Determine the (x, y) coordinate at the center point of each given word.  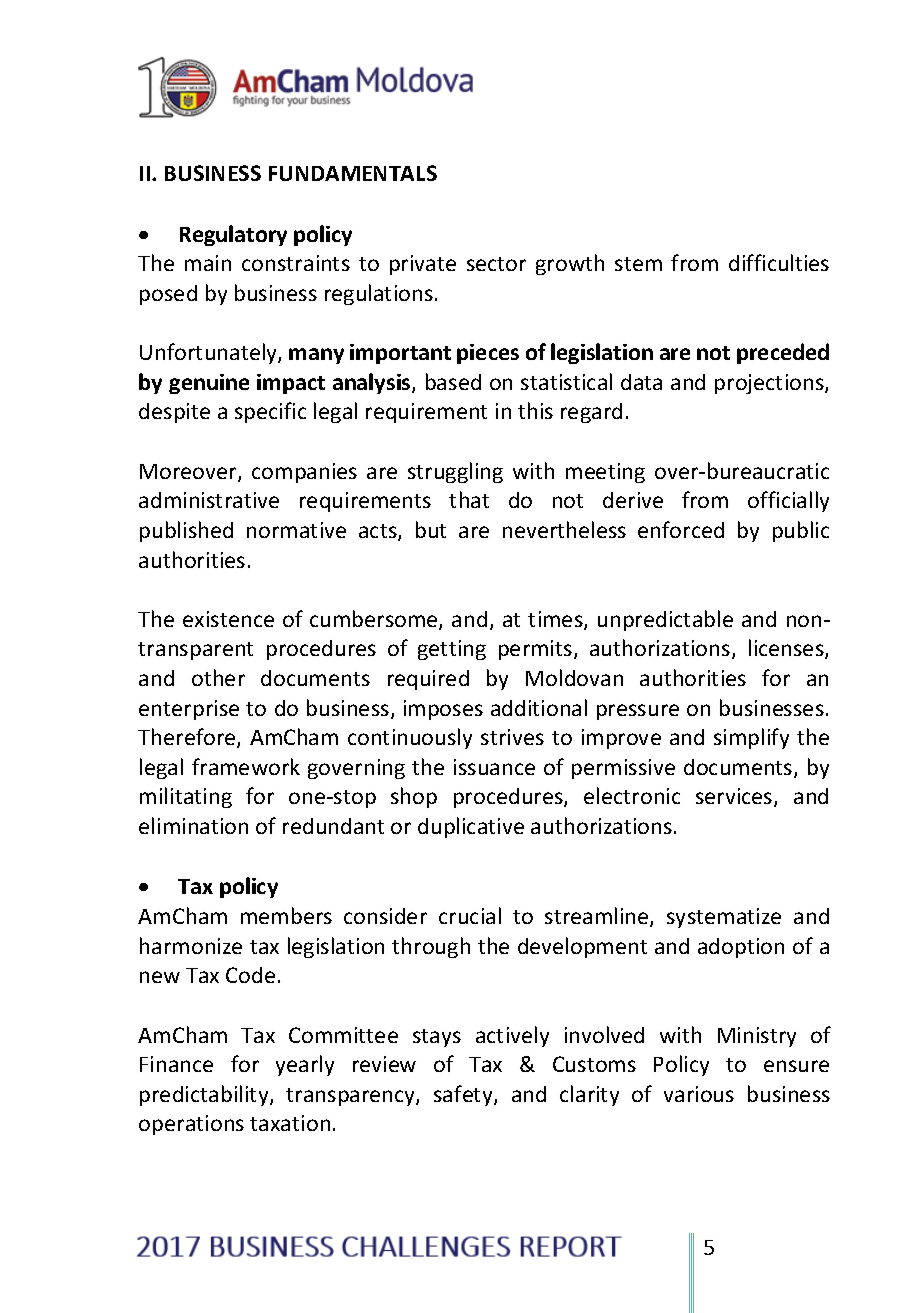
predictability (205, 1095)
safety (464, 1095)
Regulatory (233, 235)
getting (452, 650)
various (699, 1094)
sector (496, 264)
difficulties (779, 262)
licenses (787, 649)
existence (228, 619)
